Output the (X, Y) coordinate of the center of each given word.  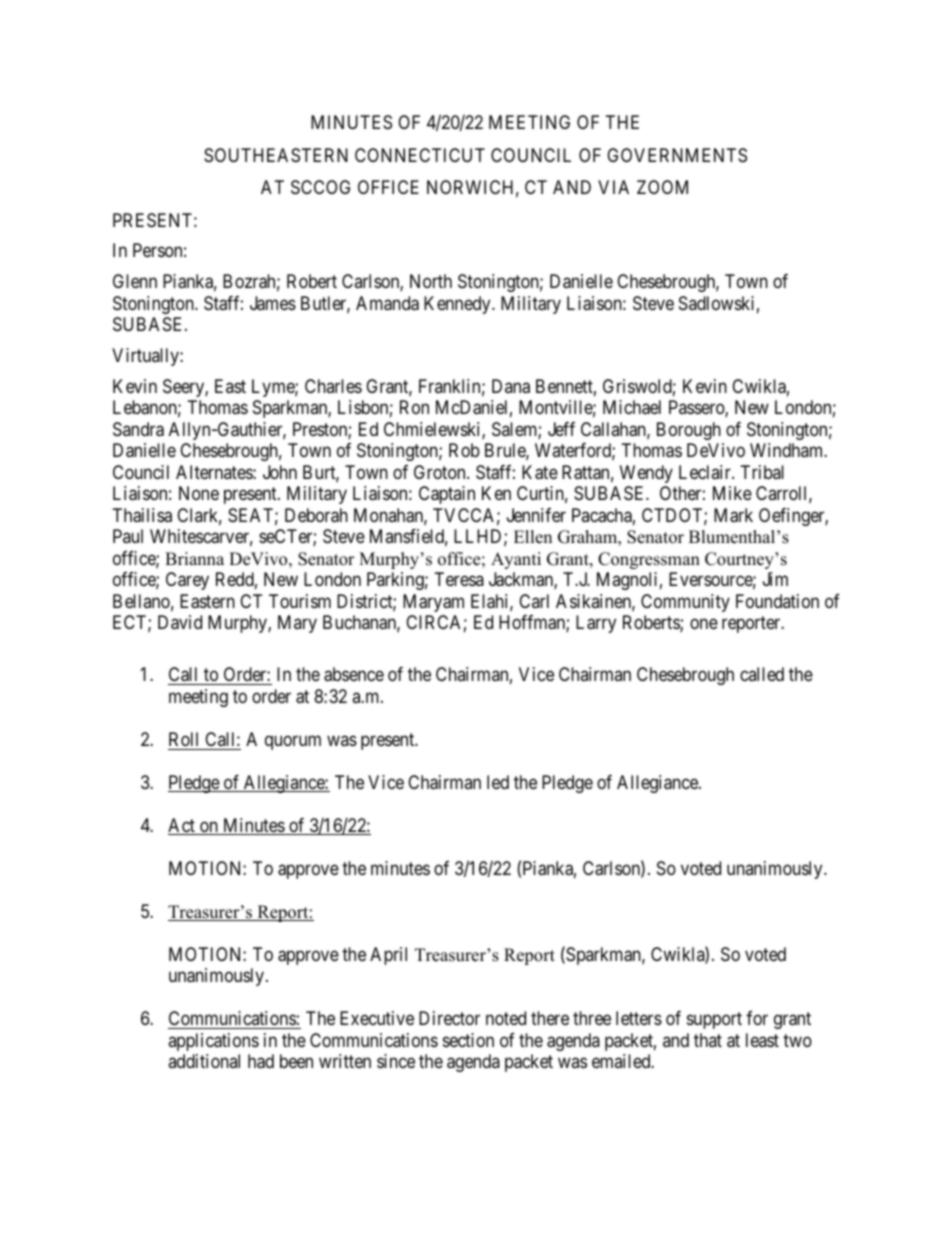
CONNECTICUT (420, 155)
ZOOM (662, 187)
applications (213, 1042)
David (180, 622)
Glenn (135, 281)
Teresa (459, 579)
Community (685, 603)
